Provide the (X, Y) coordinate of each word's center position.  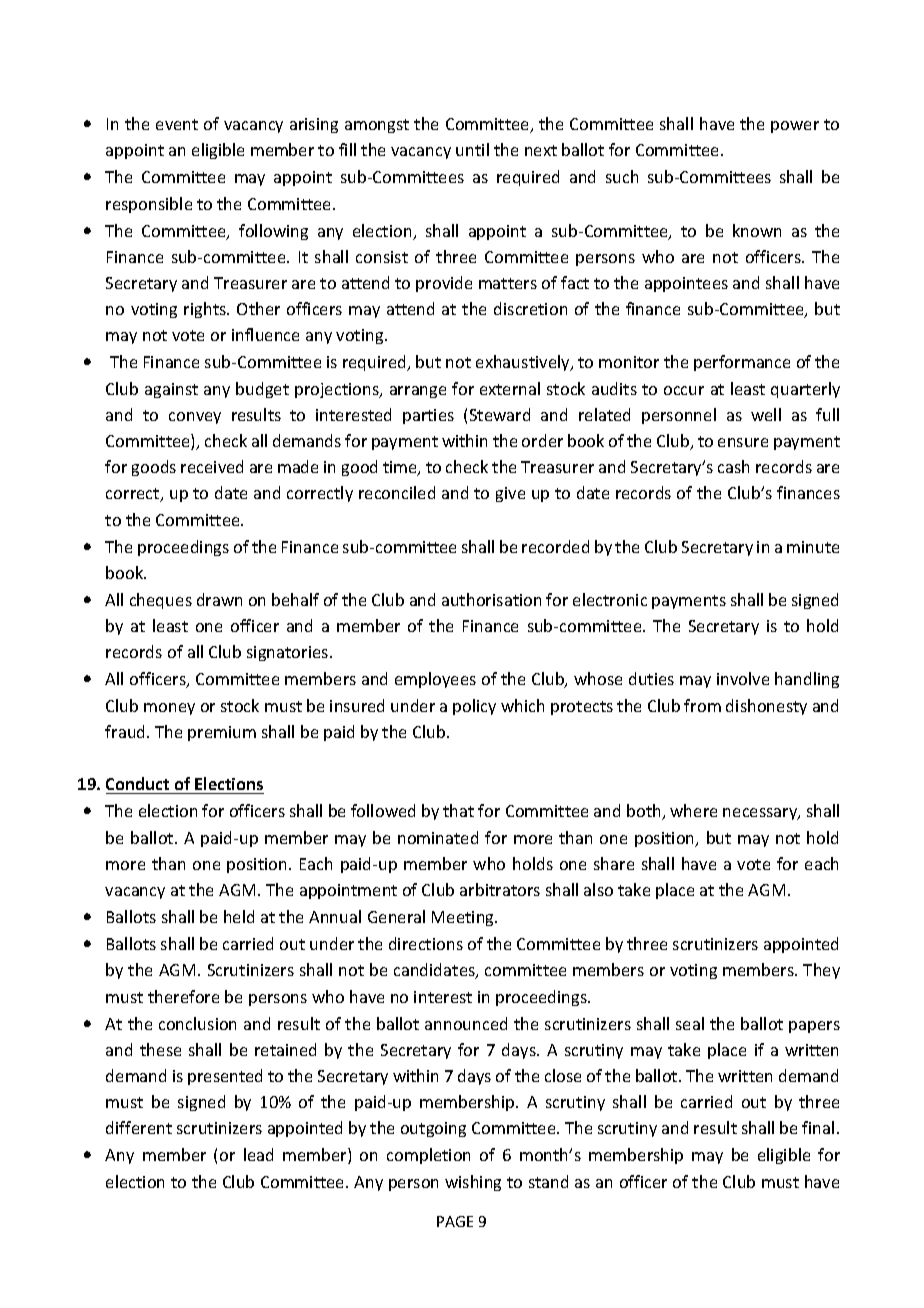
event (177, 124)
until (472, 149)
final (818, 1127)
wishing (473, 1183)
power (795, 127)
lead (258, 1154)
